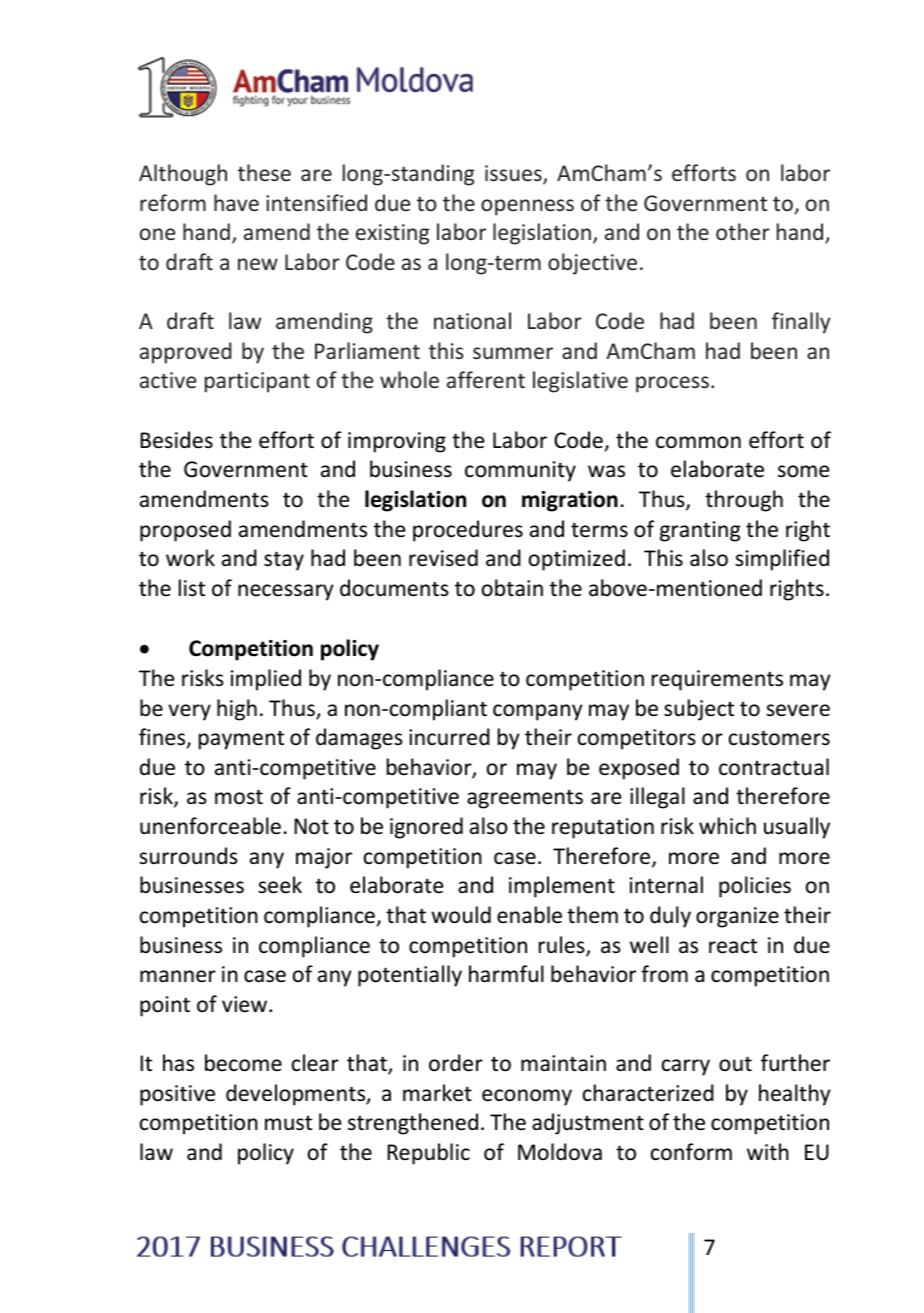  What do you see at coordinates (461, 915) in the screenshot?
I see `would` at bounding box center [461, 915].
